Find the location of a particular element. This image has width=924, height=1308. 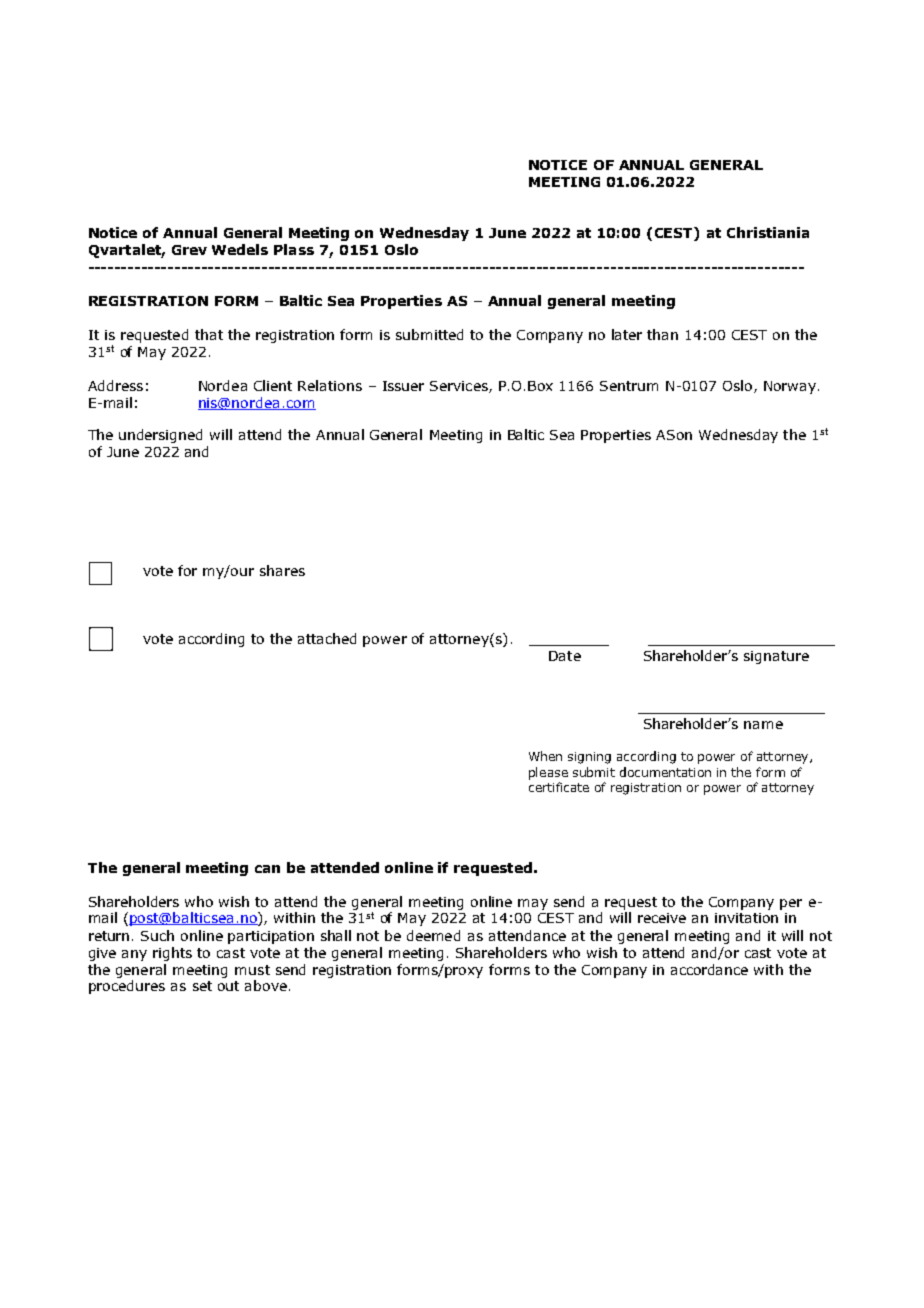

than is located at coordinates (662, 334).
